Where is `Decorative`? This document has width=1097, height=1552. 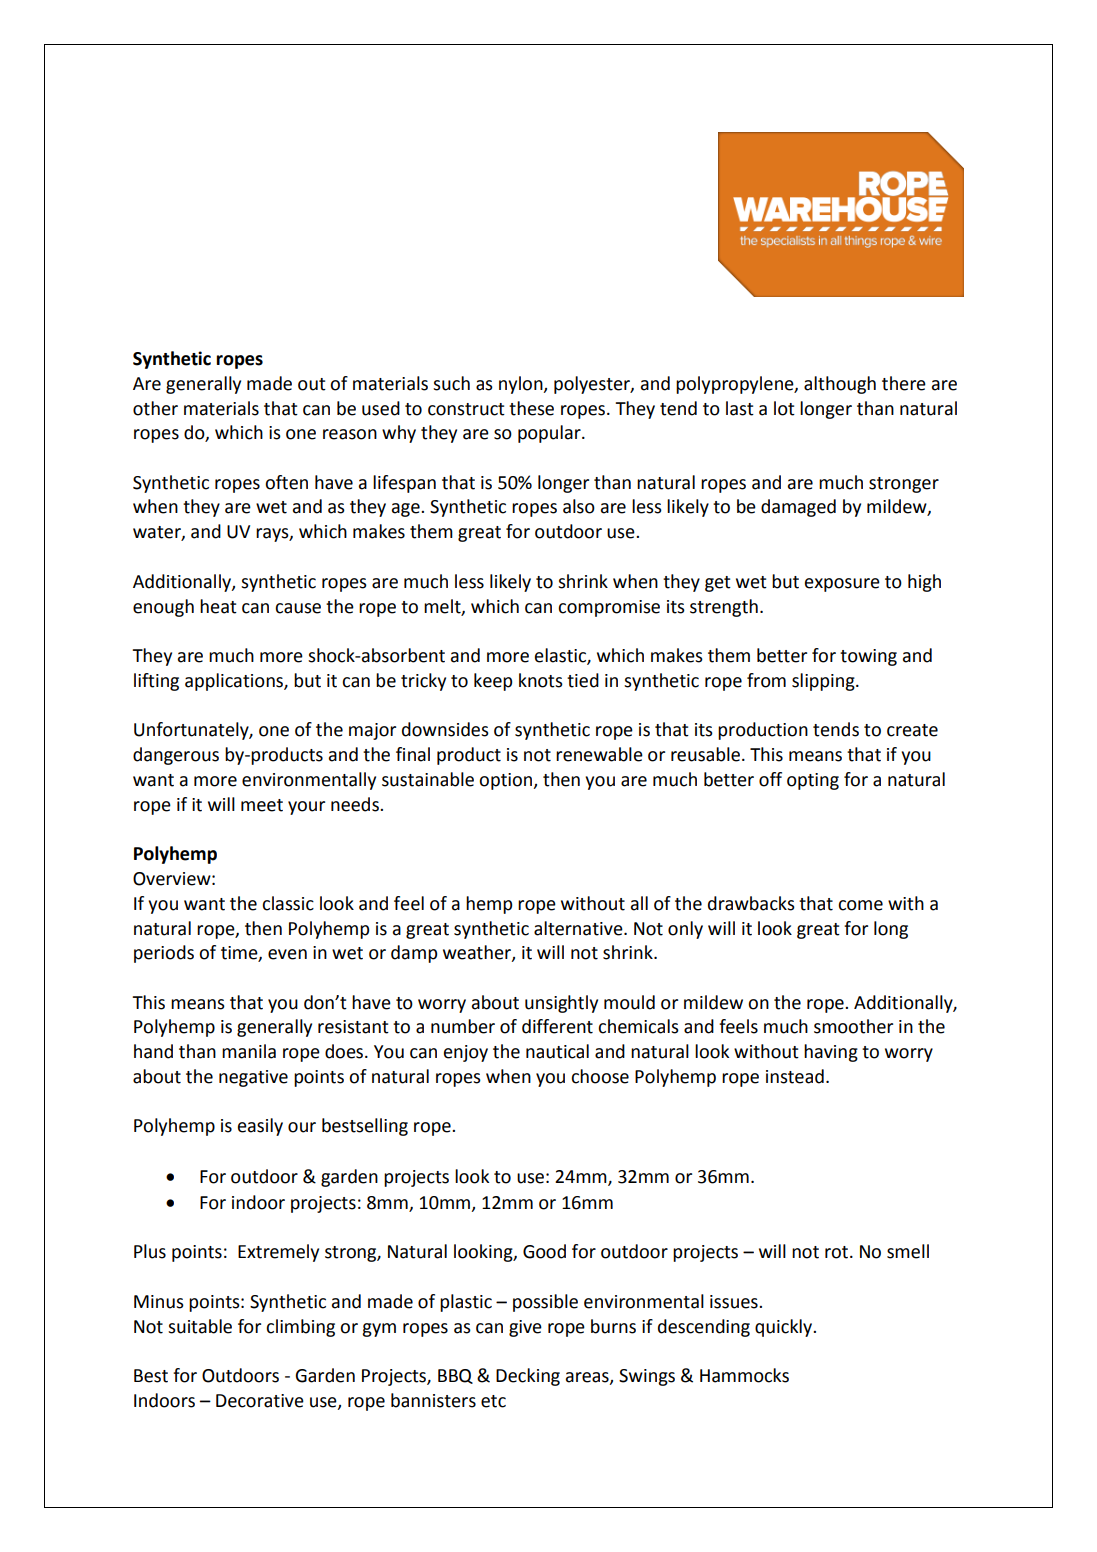 Decorative is located at coordinates (260, 1401).
